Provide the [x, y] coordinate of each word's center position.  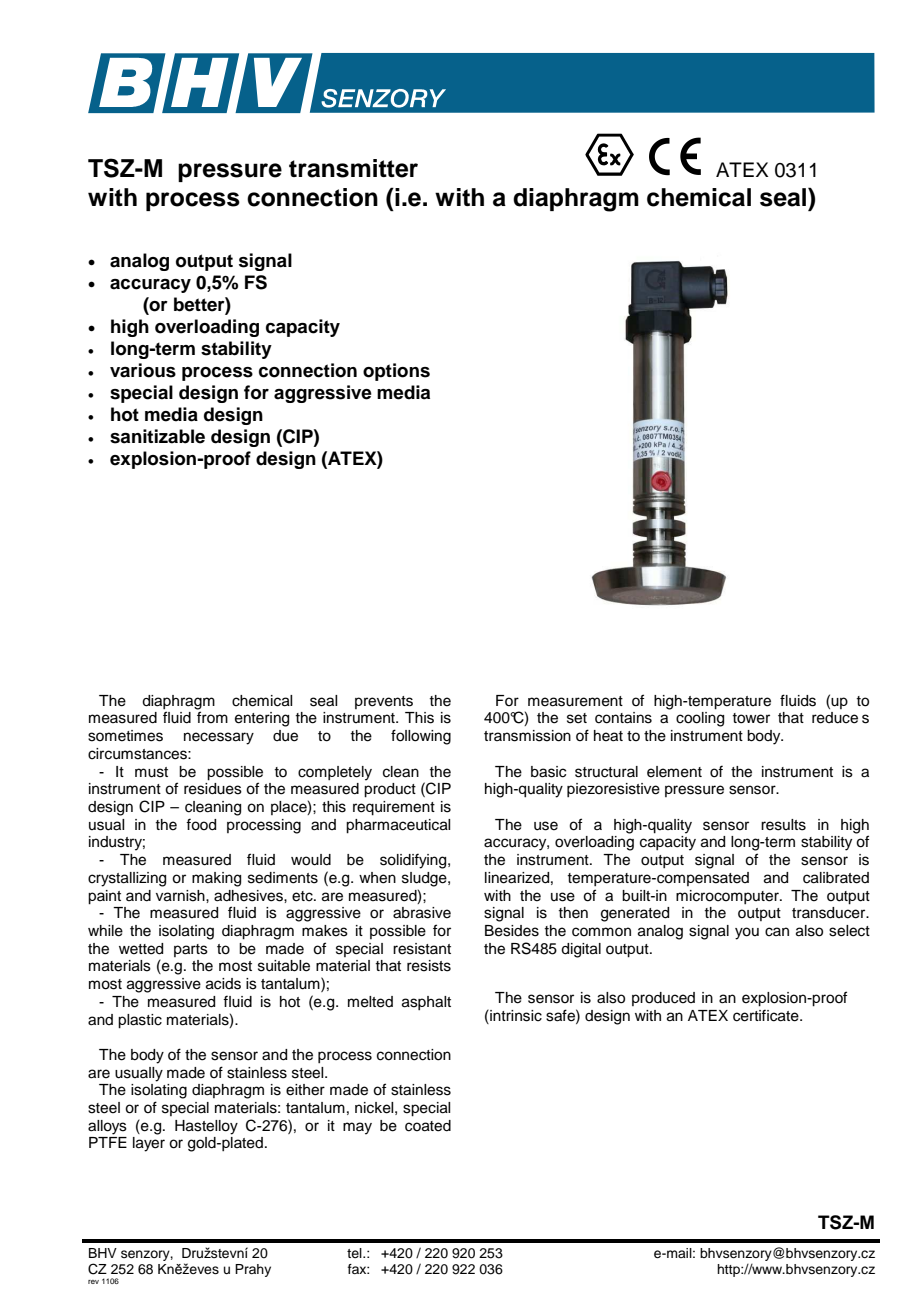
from [212, 717]
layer [149, 1144]
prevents [384, 702]
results [783, 825]
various [143, 370]
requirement [394, 808]
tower [751, 718]
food [201, 824]
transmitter [353, 168]
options [396, 372]
